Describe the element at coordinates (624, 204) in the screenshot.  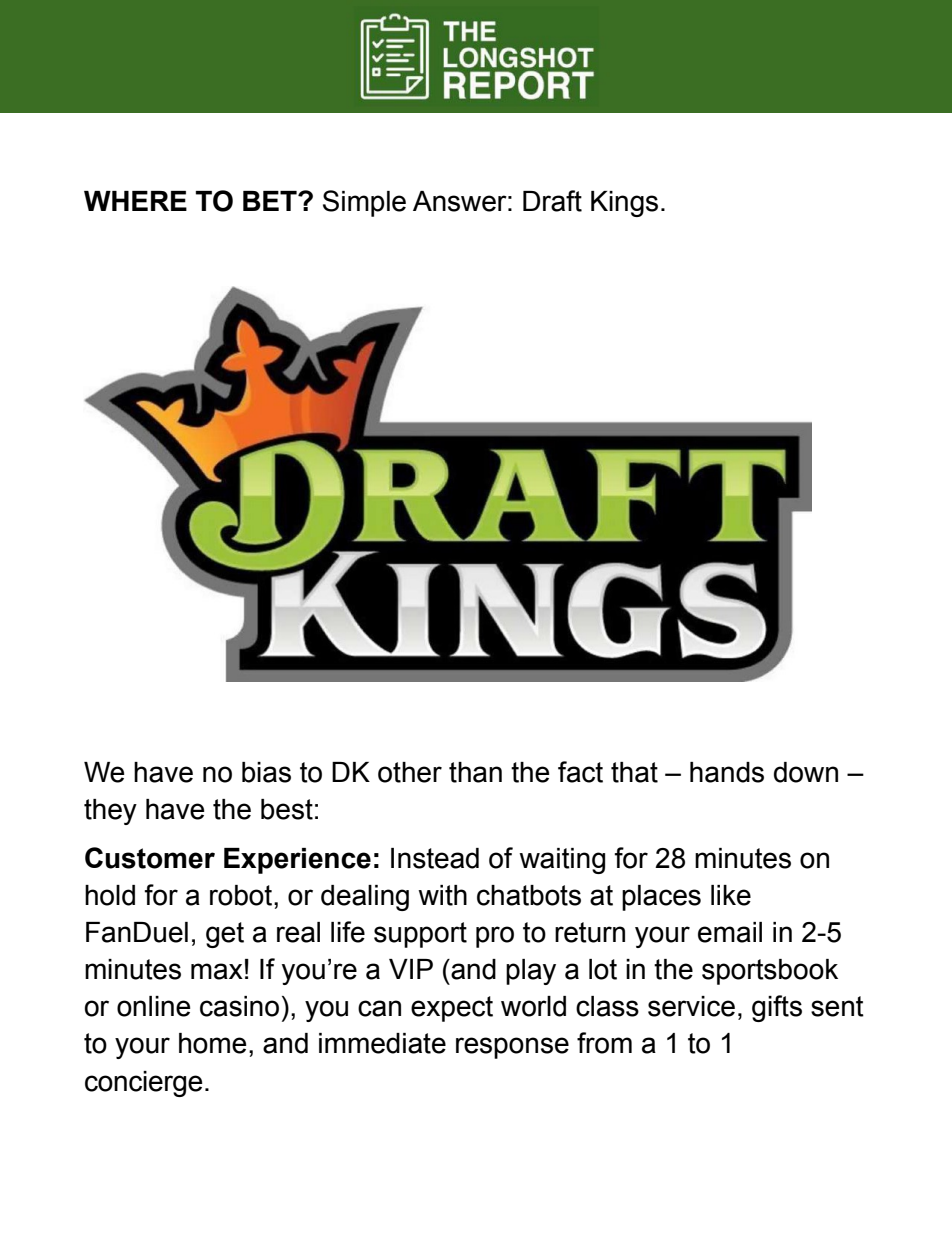
I see `Kings` at that location.
